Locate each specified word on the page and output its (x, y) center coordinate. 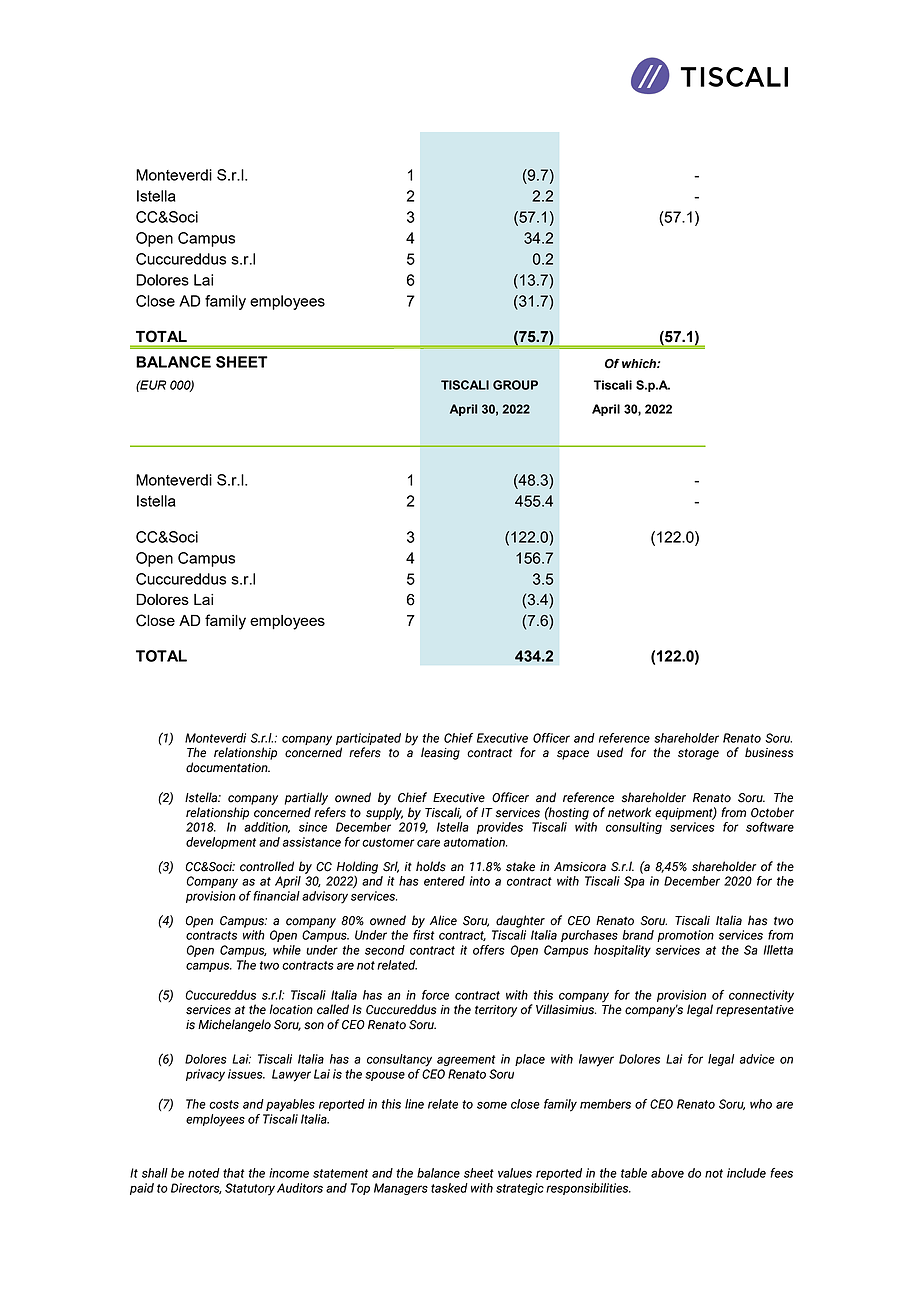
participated (368, 739)
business (769, 752)
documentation (228, 767)
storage (698, 754)
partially (306, 798)
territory (496, 1011)
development (221, 843)
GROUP (515, 385)
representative (755, 1011)
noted (204, 1173)
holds (431, 866)
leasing (440, 753)
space (573, 755)
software (770, 827)
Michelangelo (234, 1025)
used (610, 752)
